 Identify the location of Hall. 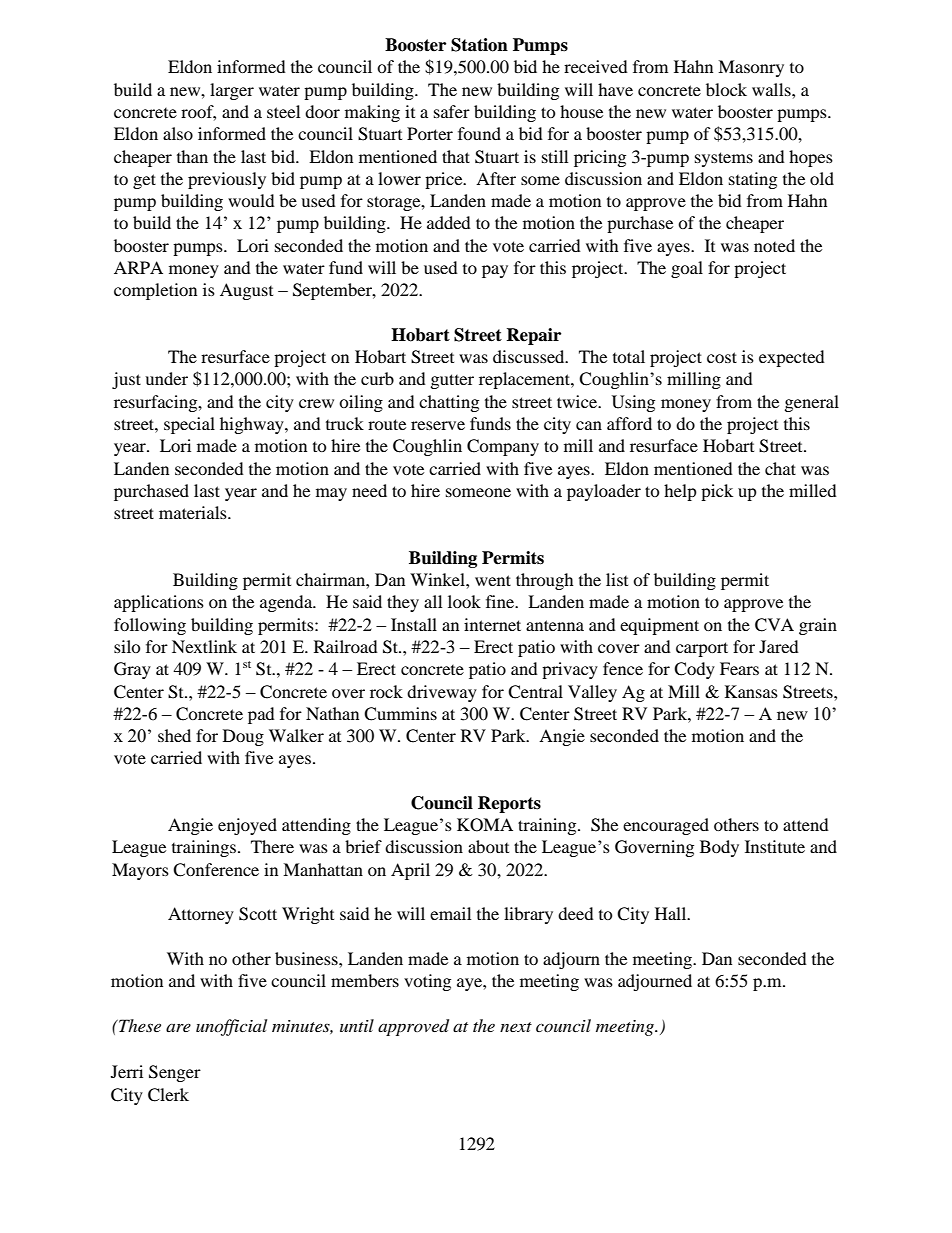
(672, 913).
